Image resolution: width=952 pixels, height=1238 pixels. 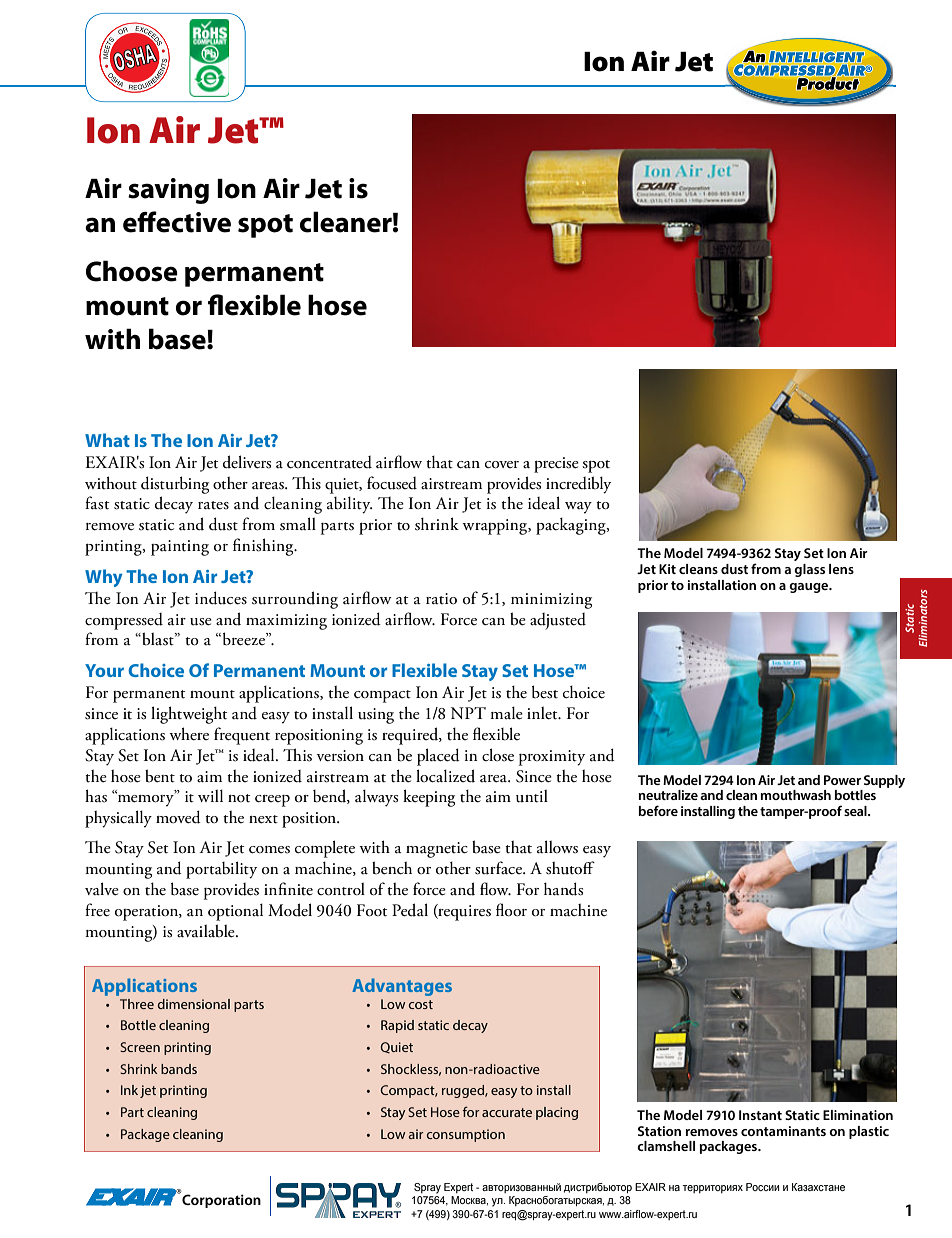 What do you see at coordinates (168, 191) in the screenshot?
I see `saving` at bounding box center [168, 191].
